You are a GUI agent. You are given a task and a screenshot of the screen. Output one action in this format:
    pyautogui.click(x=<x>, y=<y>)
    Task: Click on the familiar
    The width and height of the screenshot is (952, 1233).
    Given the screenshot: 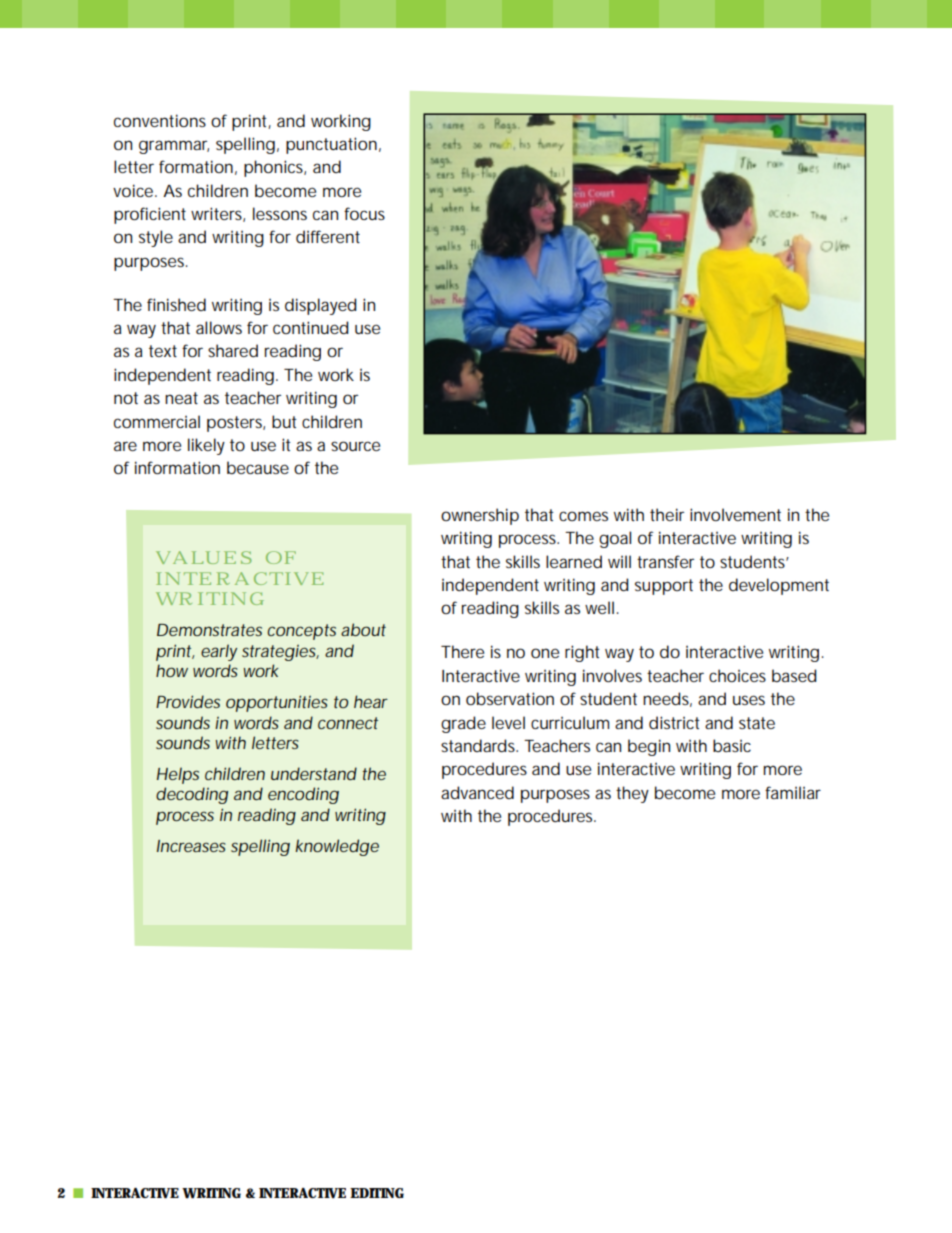 What is the action you would take?
    pyautogui.click(x=793, y=792)
